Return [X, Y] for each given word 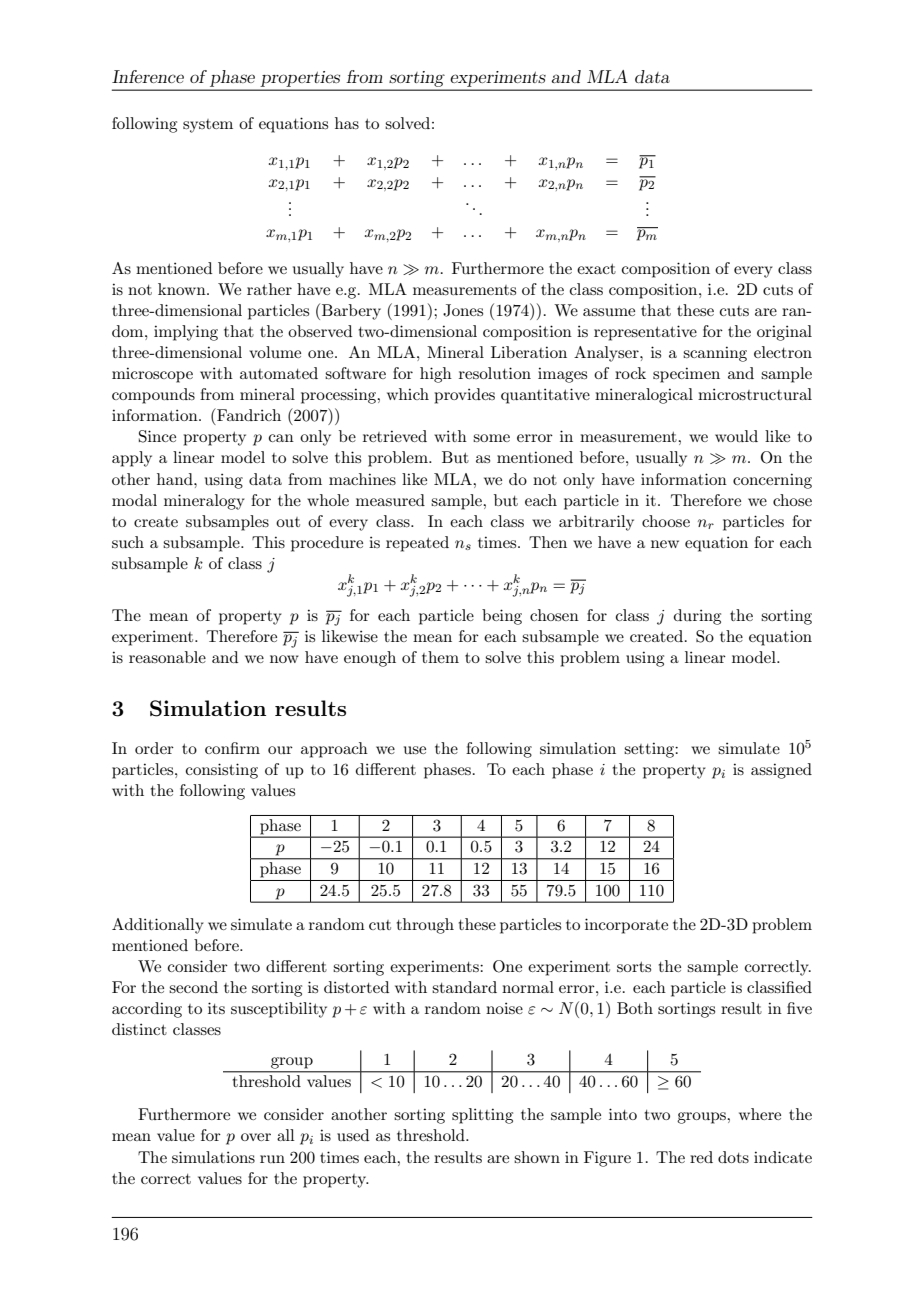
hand [176, 479]
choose [666, 521]
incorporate [626, 926]
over [256, 1137]
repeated [417, 544]
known [183, 289]
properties [300, 79]
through [425, 926]
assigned [781, 771]
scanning [715, 354]
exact [596, 269]
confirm [232, 748]
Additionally [158, 926]
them [440, 657]
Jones [463, 310]
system [208, 126]
